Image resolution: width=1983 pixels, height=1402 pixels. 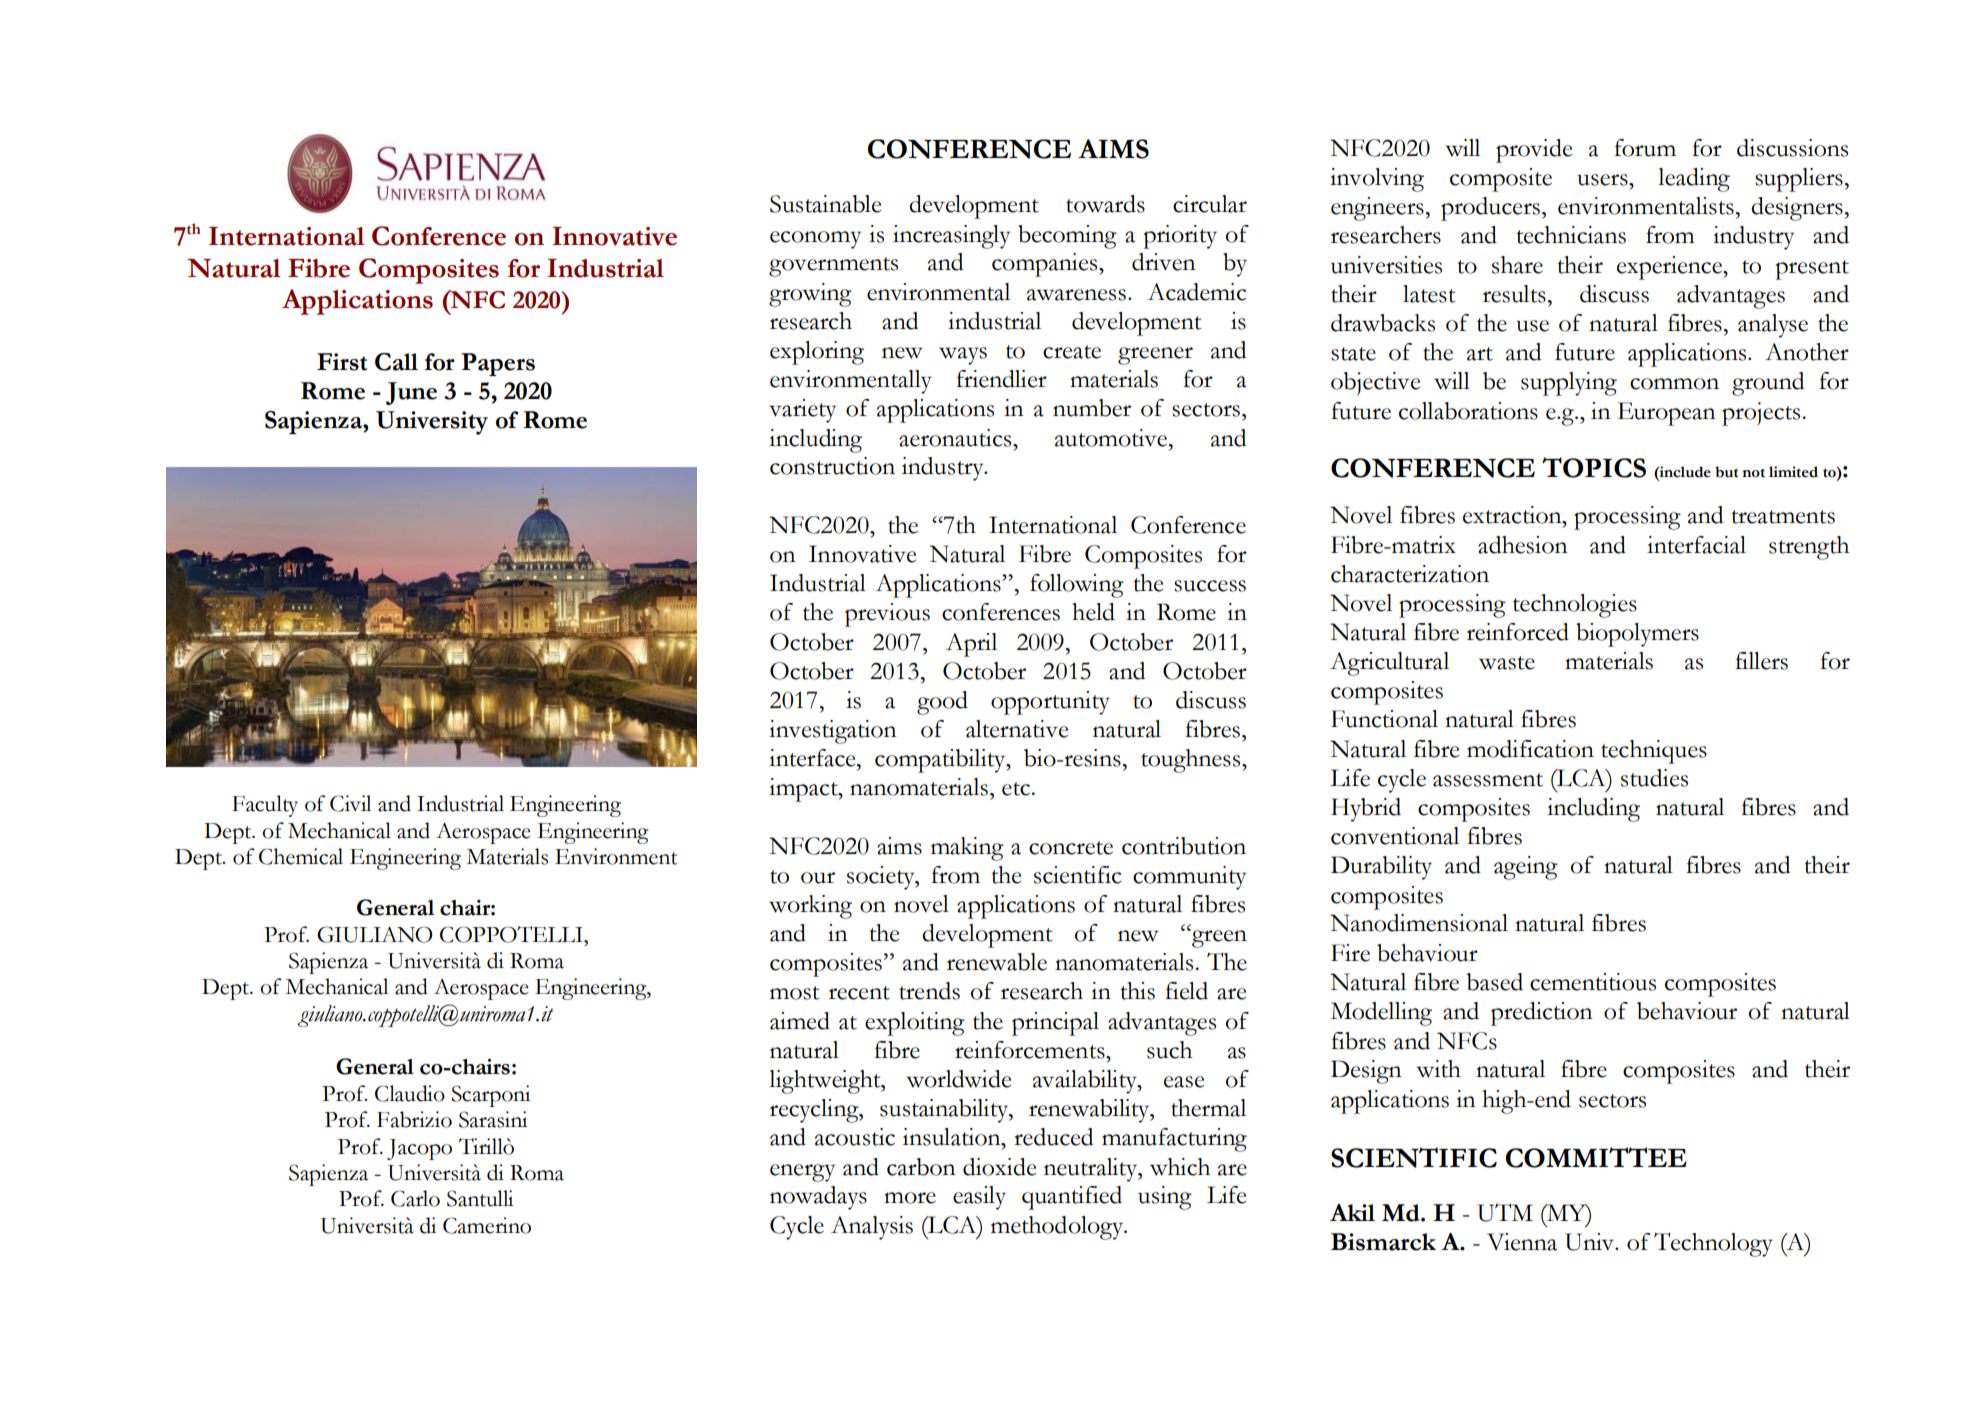 I want to click on Carlo, so click(x=415, y=1198).
